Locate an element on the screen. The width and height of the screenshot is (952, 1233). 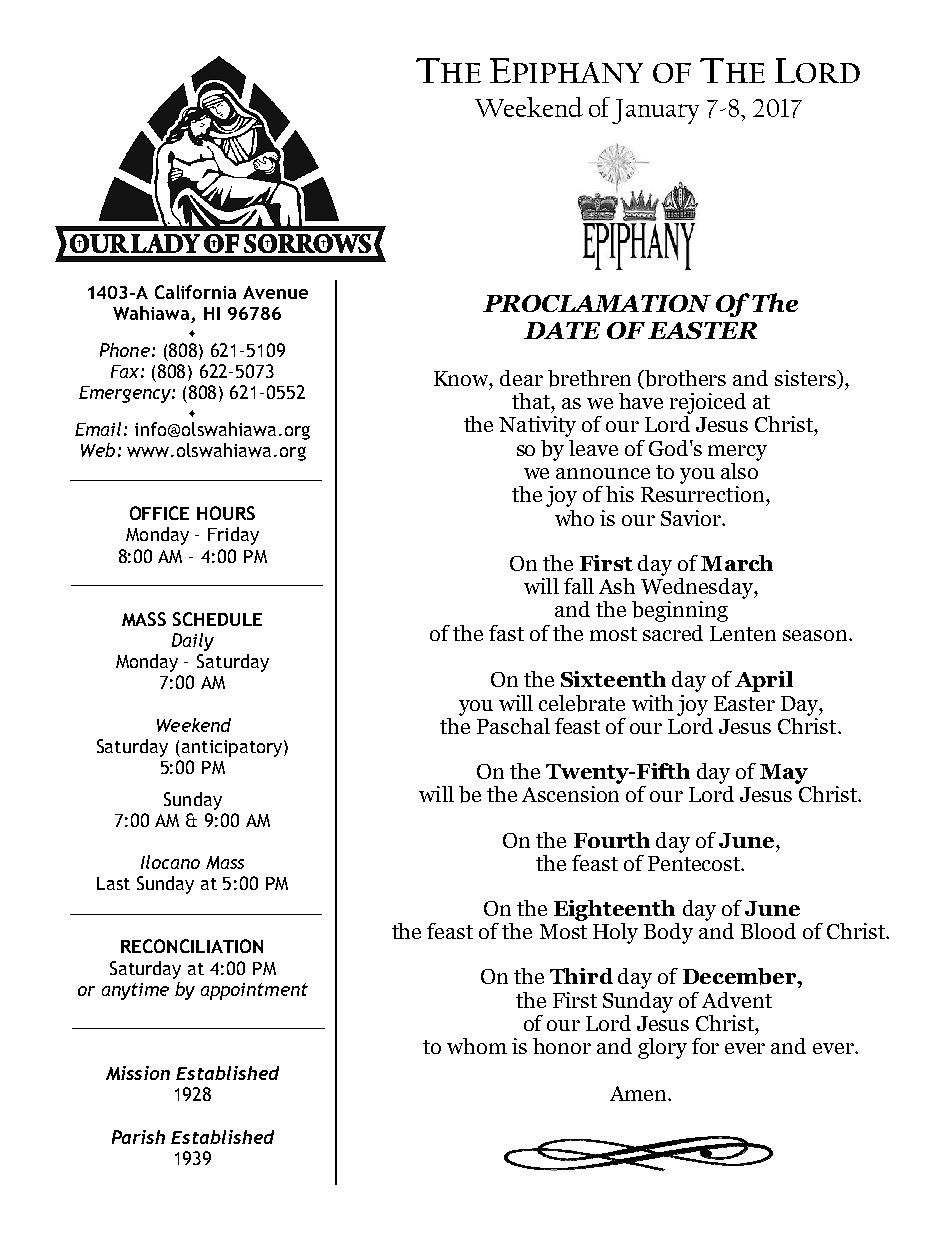
Parish is located at coordinates (138, 1137).
